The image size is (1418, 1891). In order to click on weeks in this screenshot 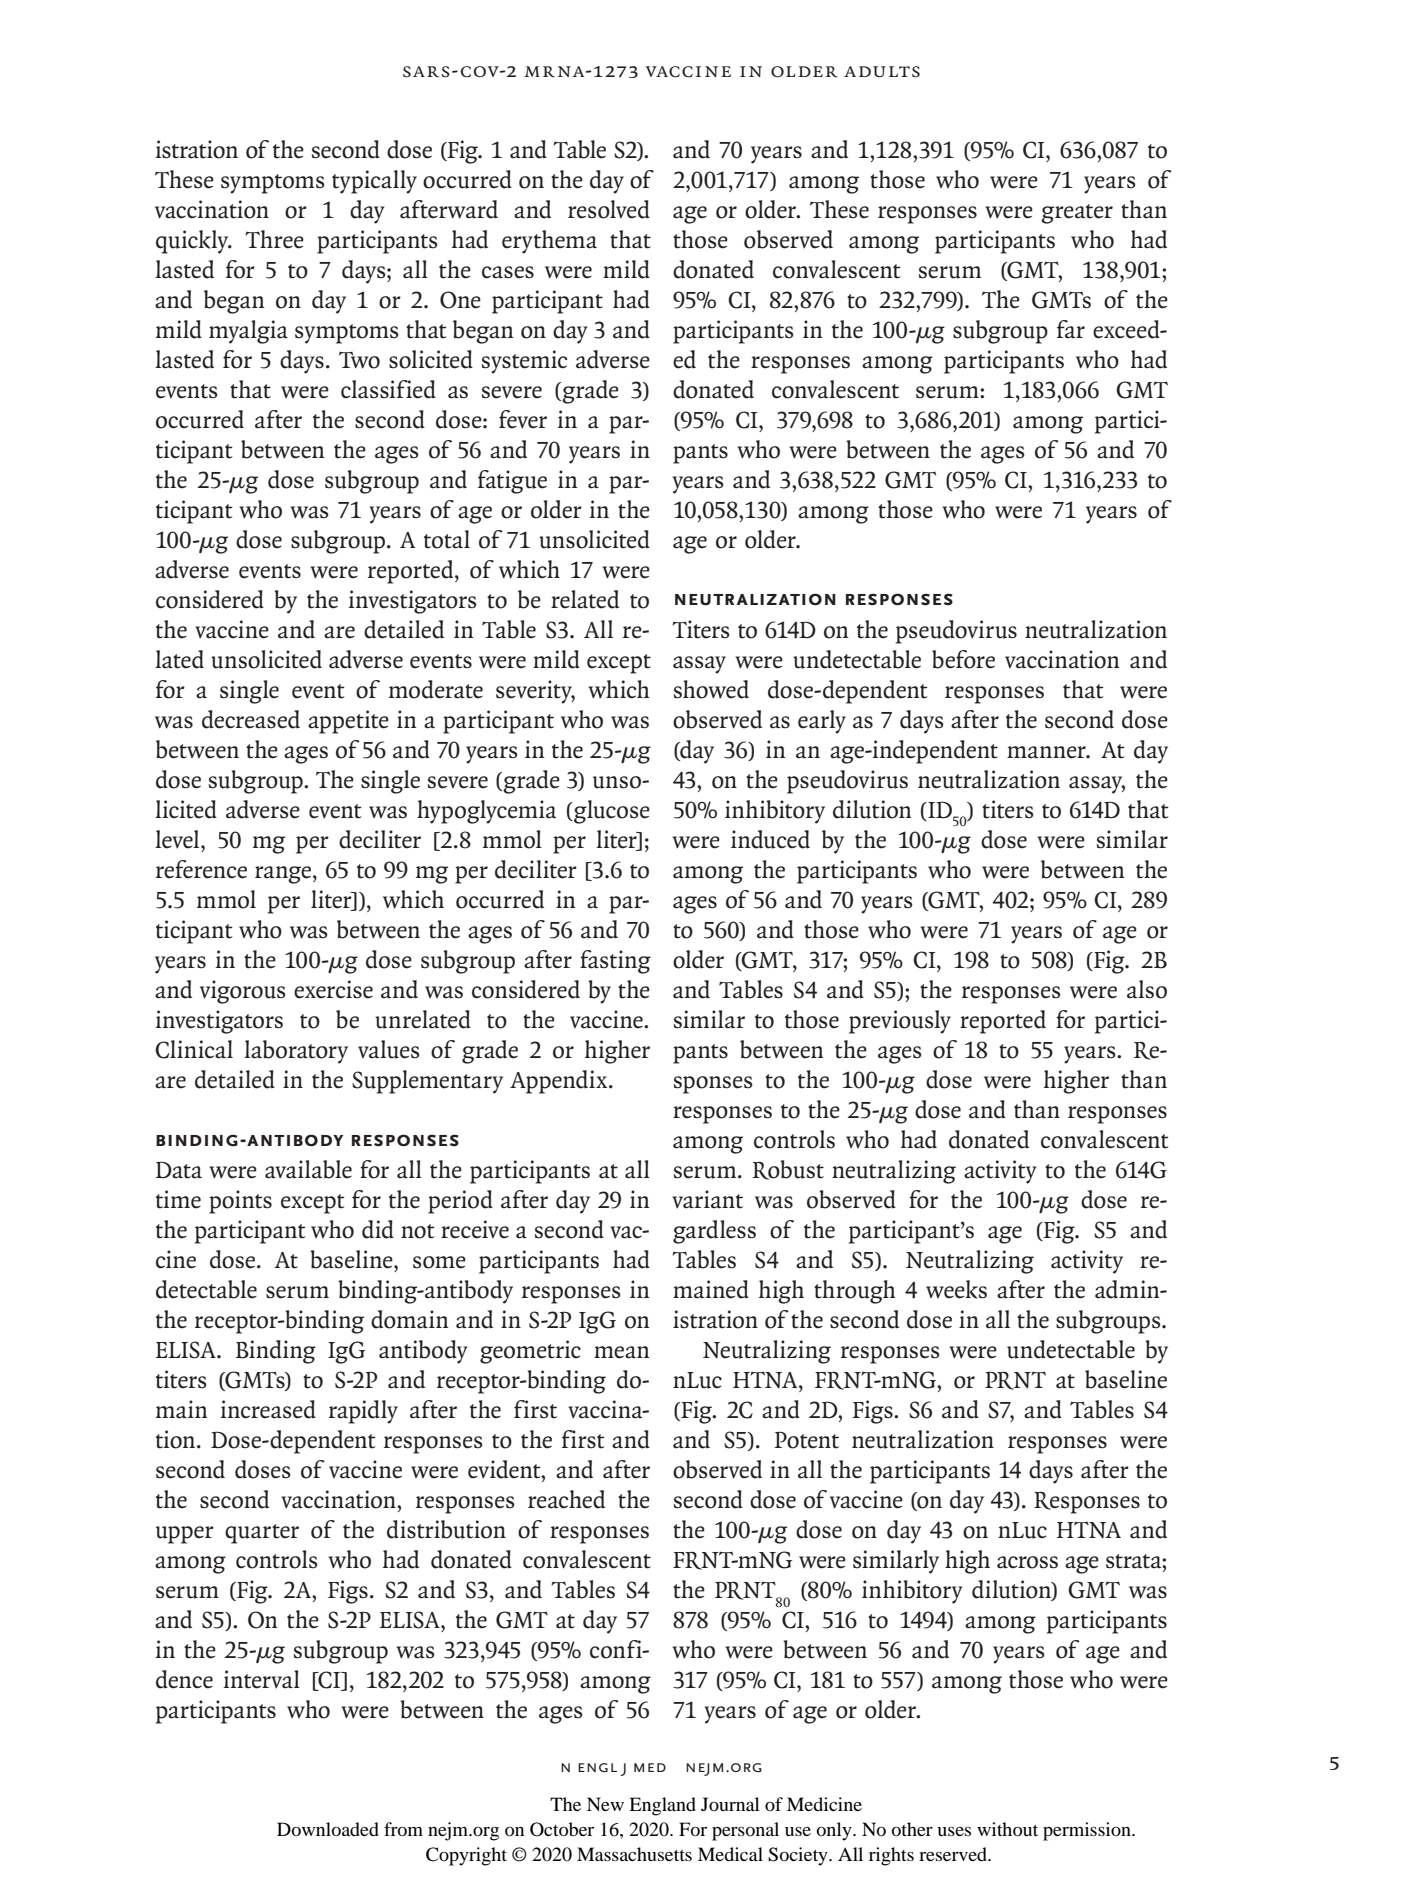, I will do `click(956, 1289)`.
